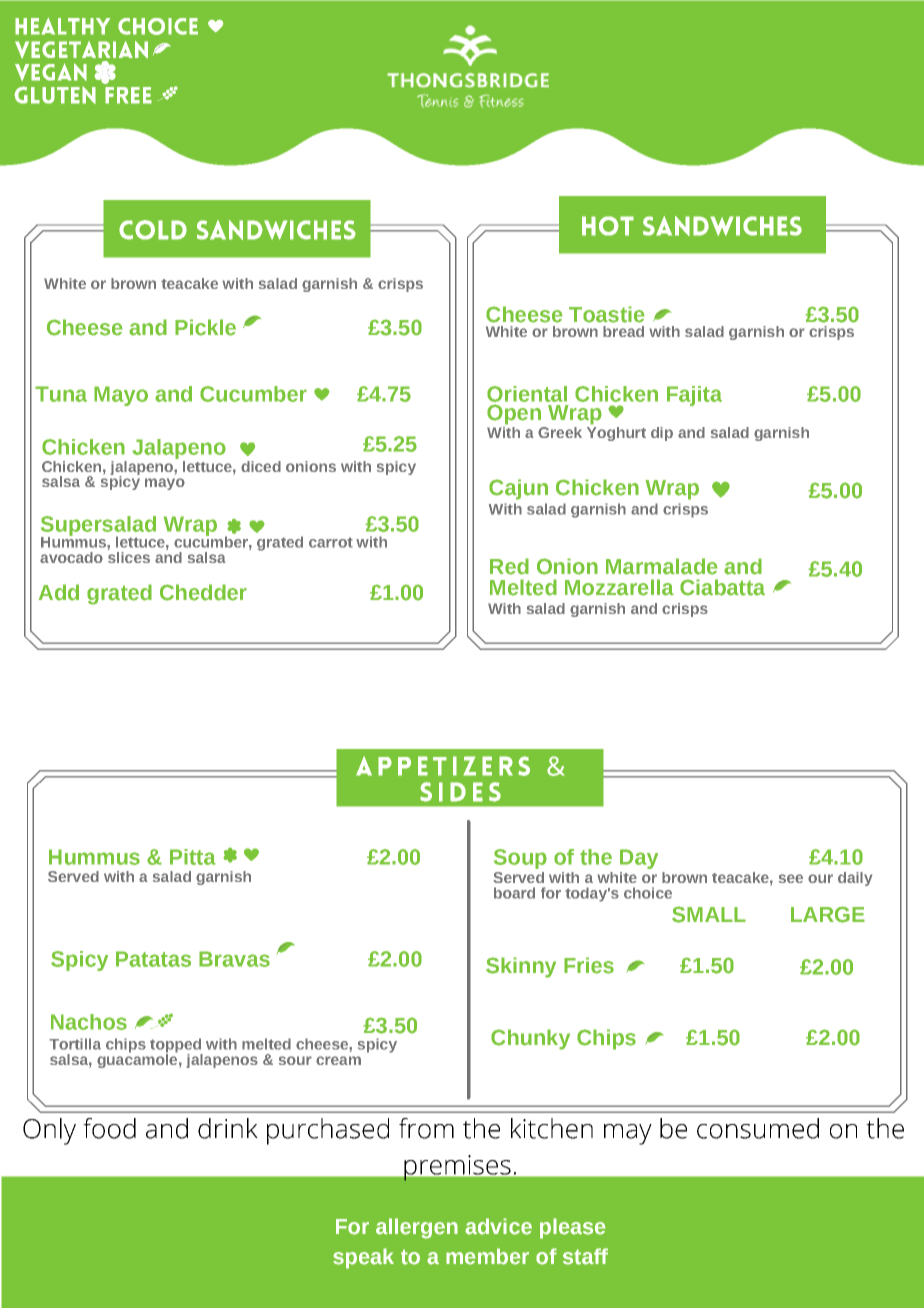 The image size is (924, 1308). I want to click on Hot, so click(608, 226).
